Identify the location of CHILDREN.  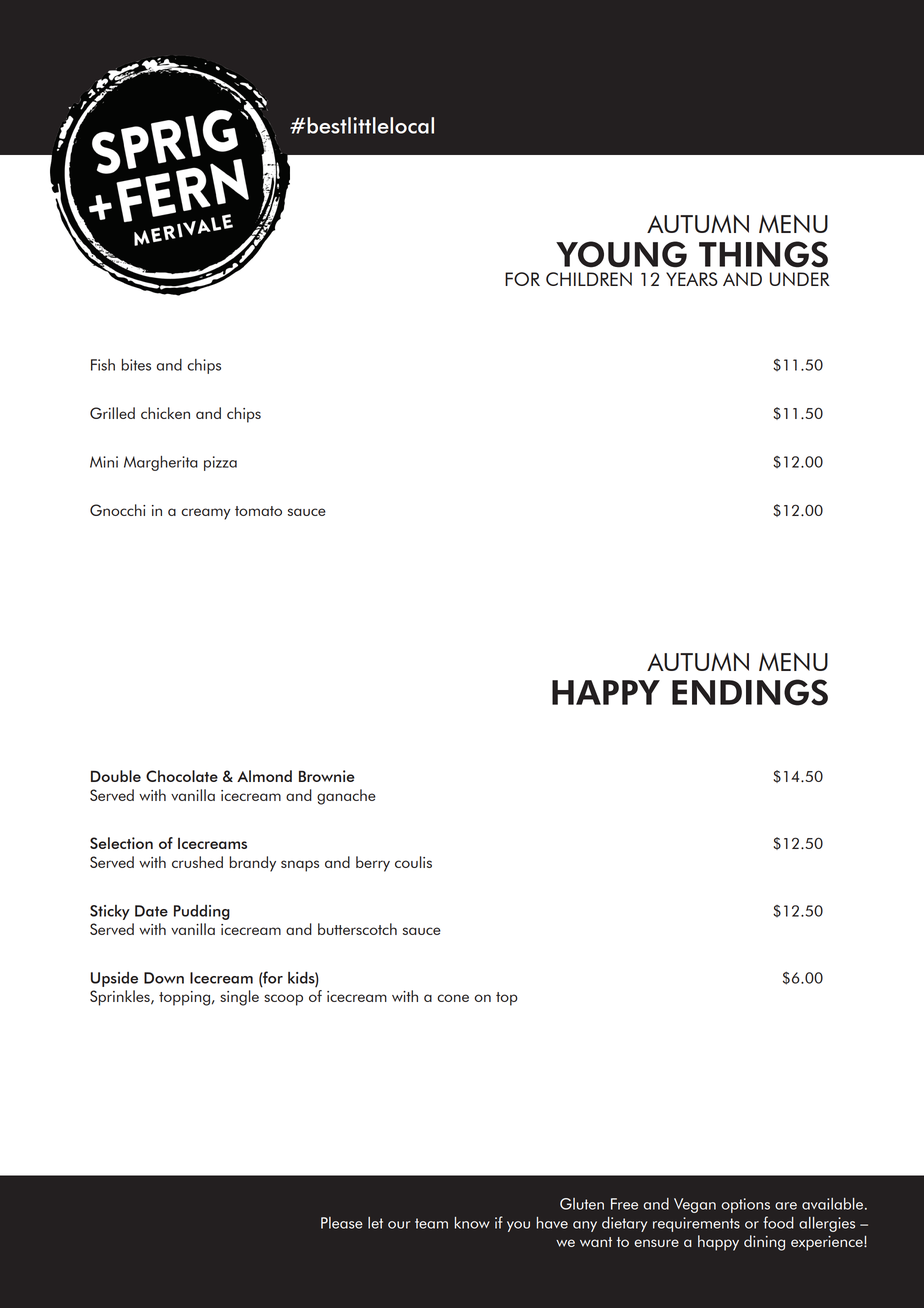
(589, 279).
